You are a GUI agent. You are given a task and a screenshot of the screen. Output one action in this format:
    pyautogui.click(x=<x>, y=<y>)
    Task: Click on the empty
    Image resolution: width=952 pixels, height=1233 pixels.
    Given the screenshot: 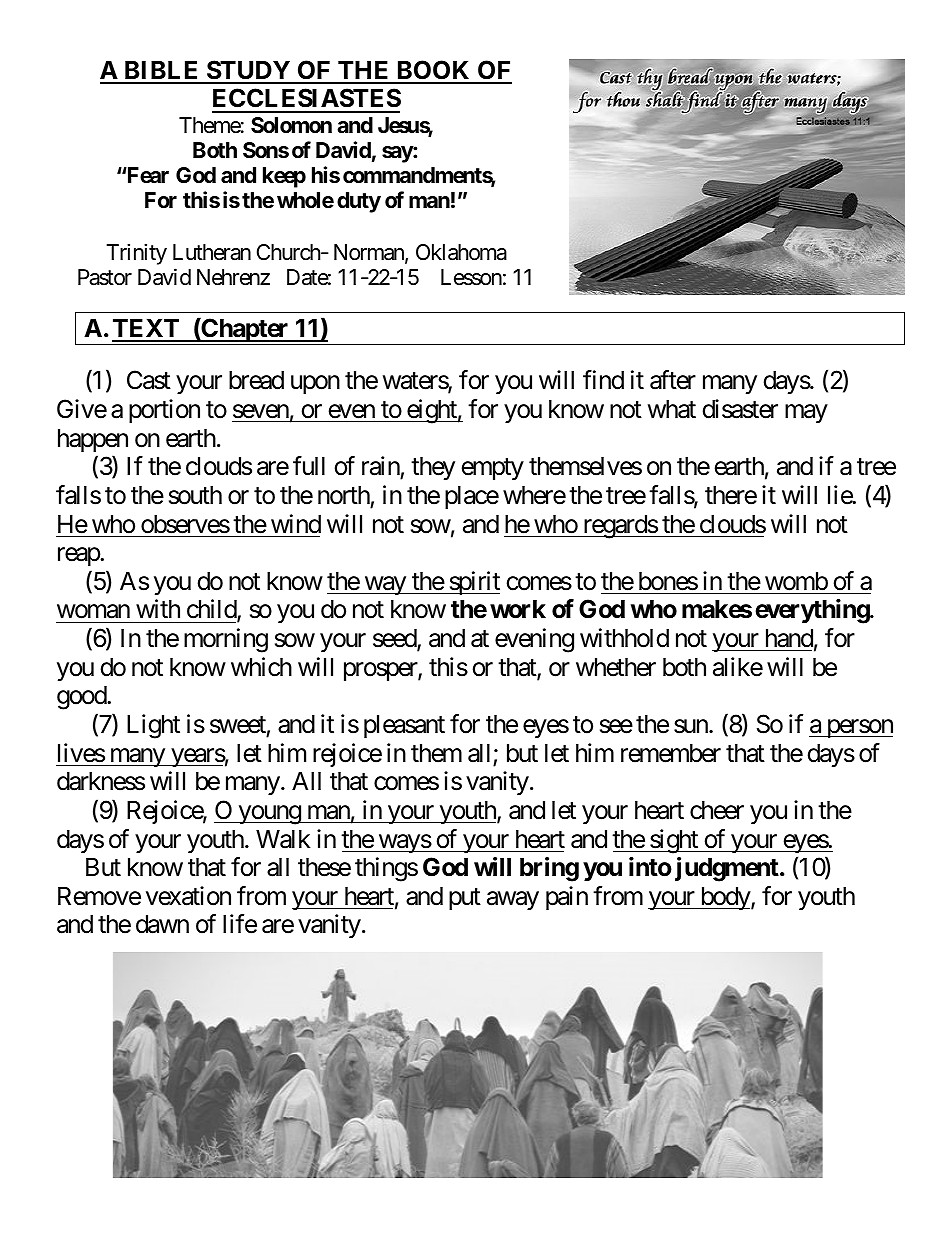 What is the action you would take?
    pyautogui.click(x=493, y=469)
